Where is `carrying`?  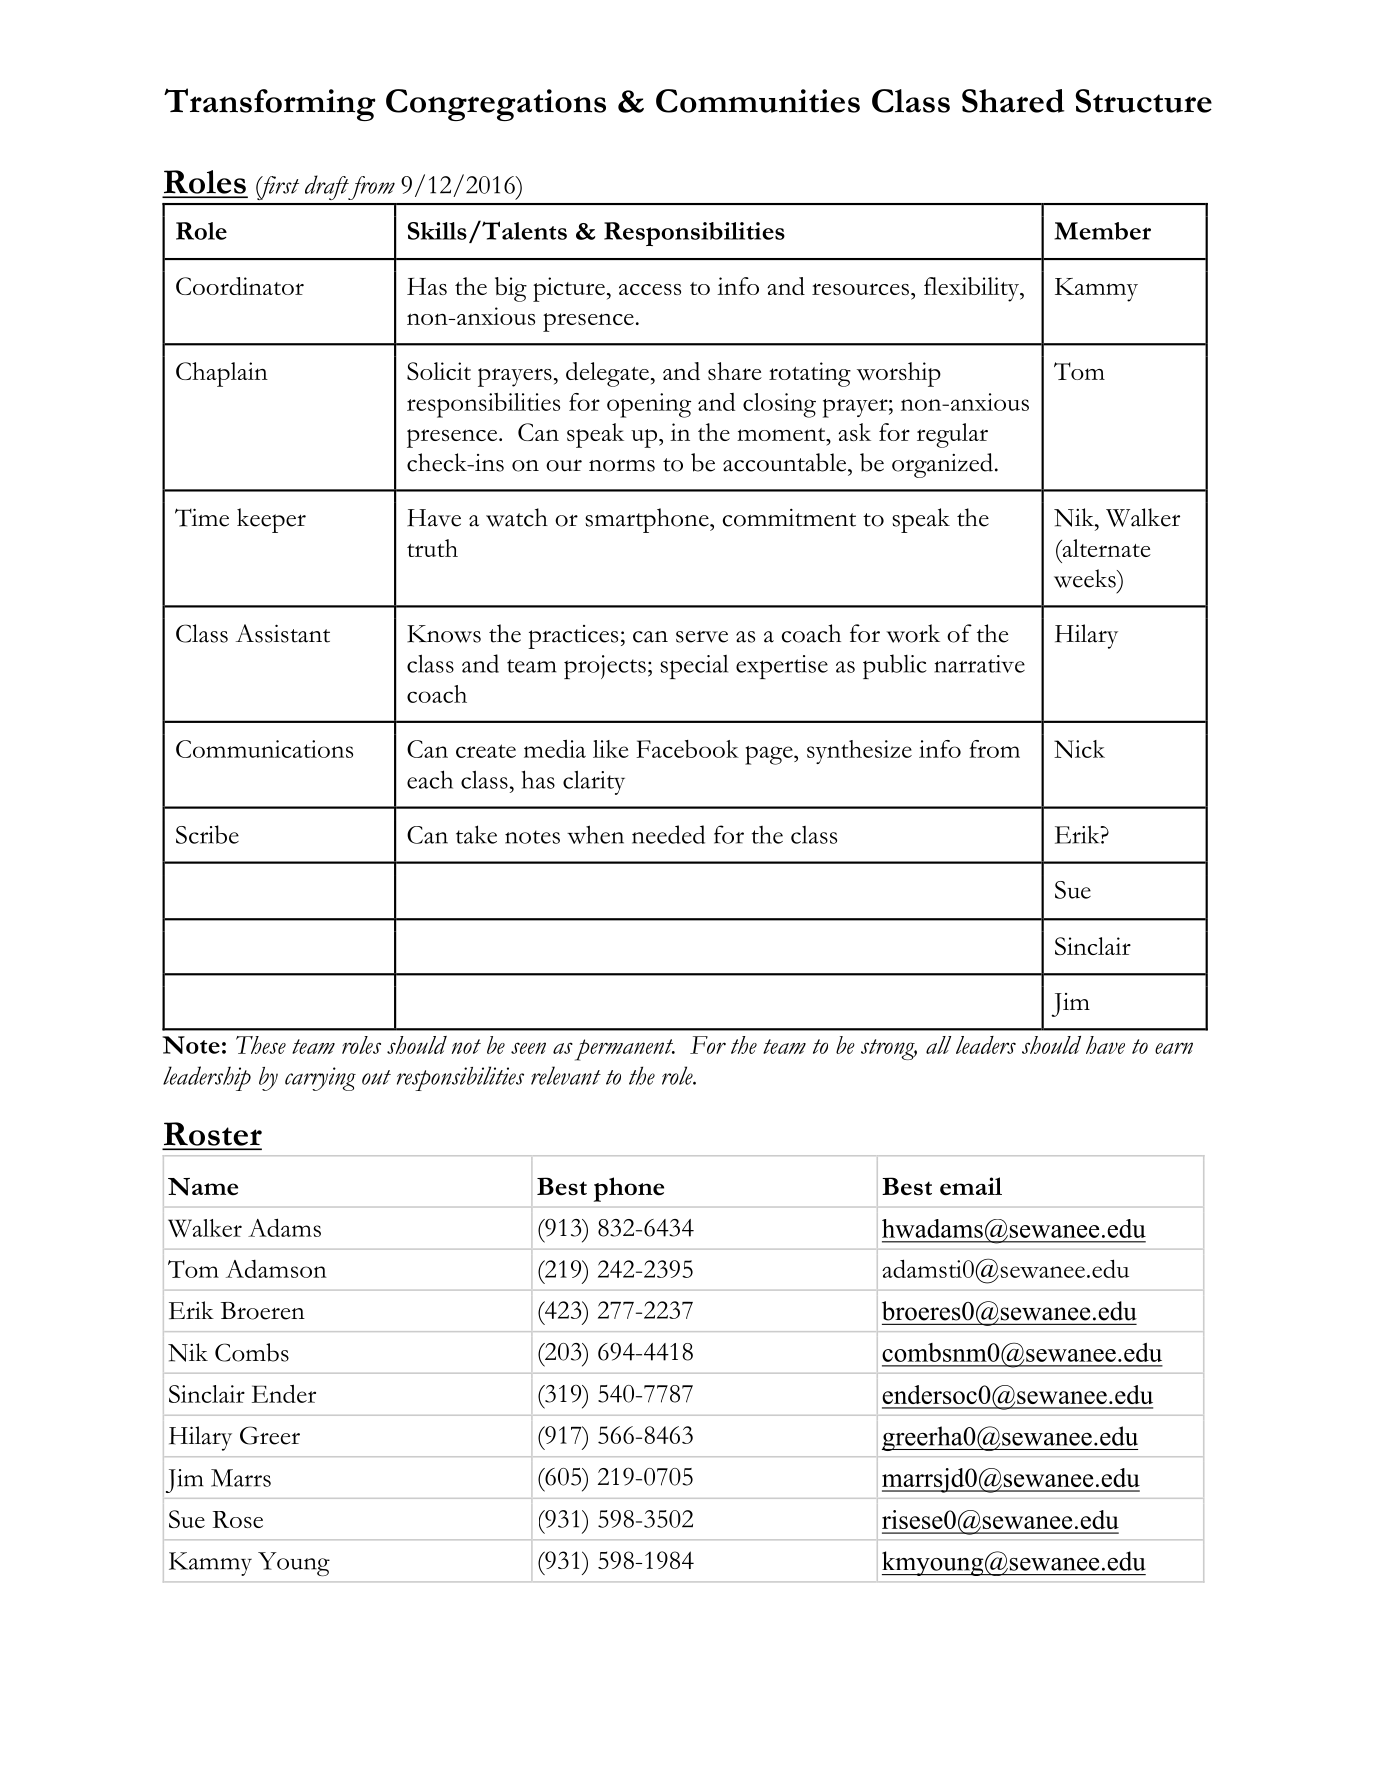 carrying is located at coordinates (320, 1079).
